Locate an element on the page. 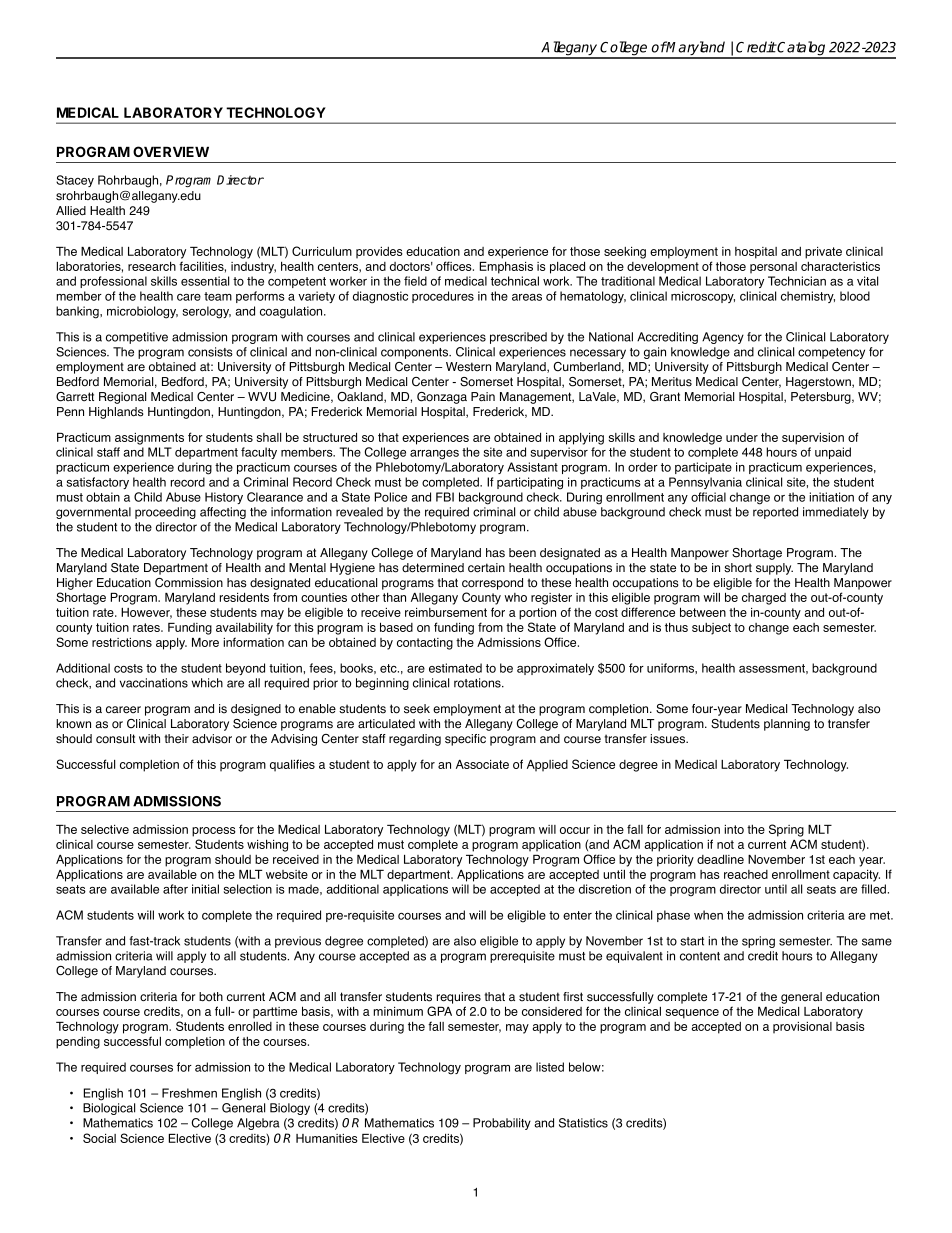 The width and height of the document is (952, 1233). More is located at coordinates (205, 642).
